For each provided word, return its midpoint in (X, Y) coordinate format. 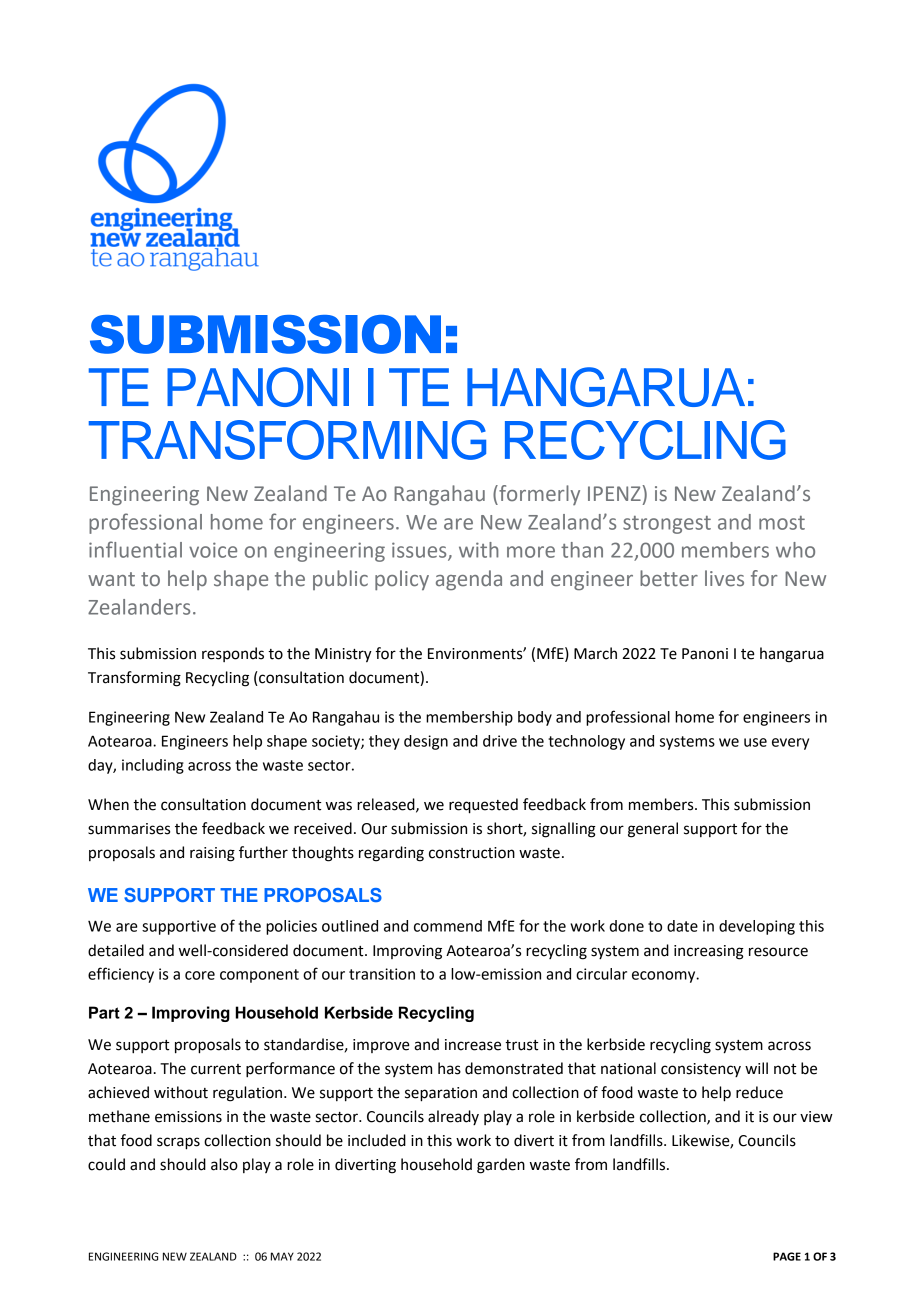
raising (212, 854)
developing (757, 927)
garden (501, 1166)
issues (420, 551)
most (782, 523)
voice (213, 550)
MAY (282, 1256)
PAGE (787, 1256)
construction (472, 853)
